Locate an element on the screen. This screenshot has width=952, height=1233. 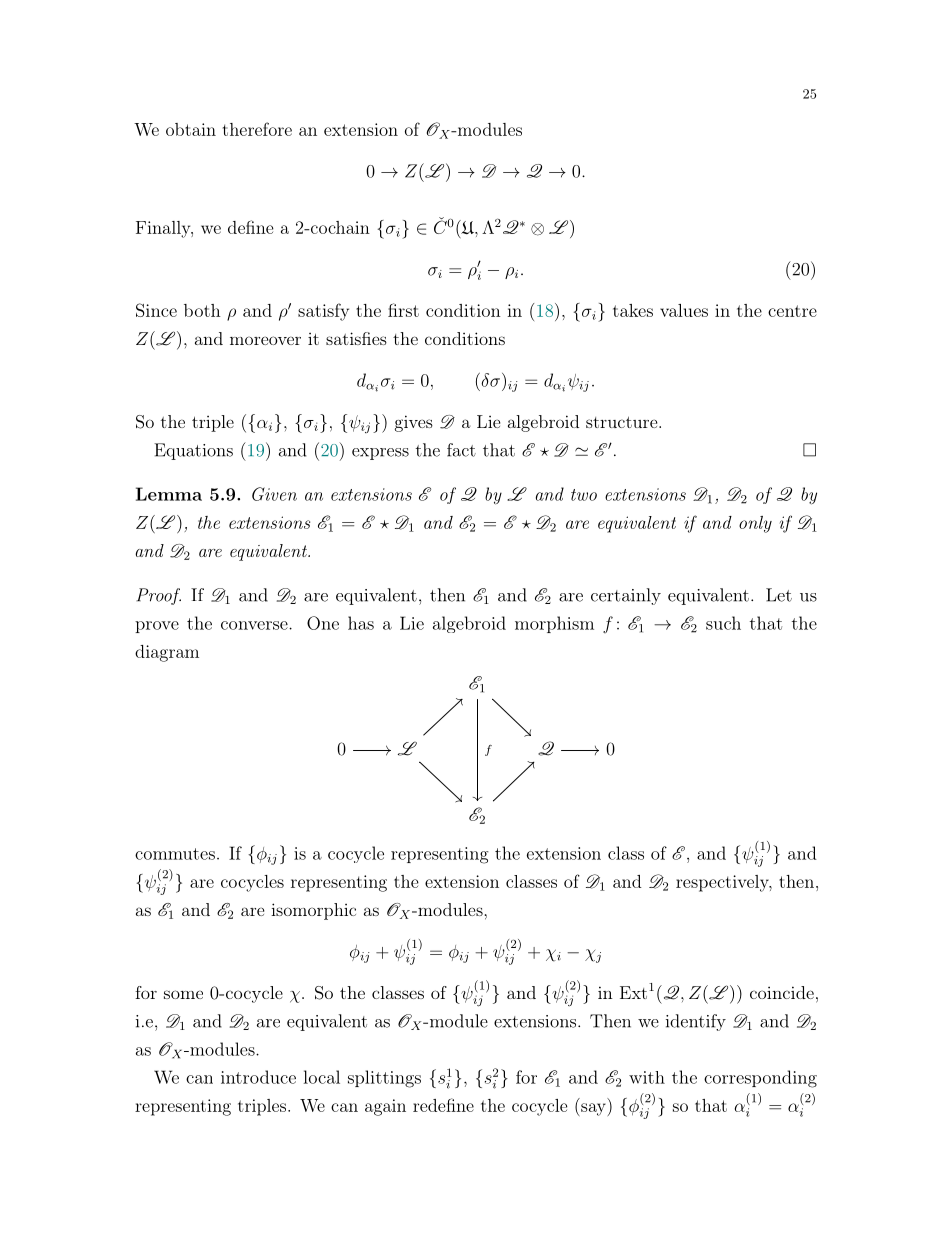
introduce is located at coordinates (258, 1077).
